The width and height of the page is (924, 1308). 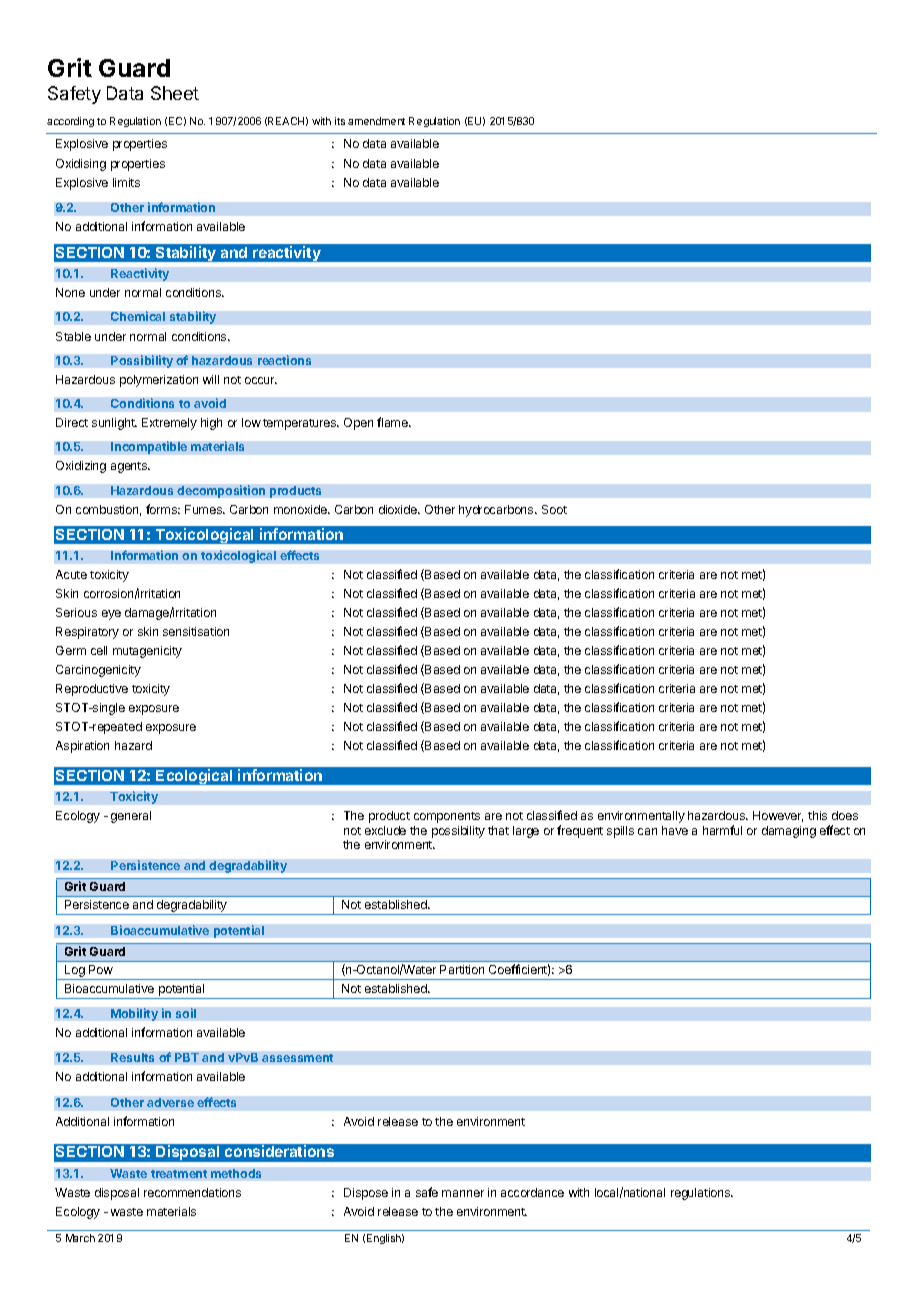 What do you see at coordinates (462, 969) in the page?
I see `Partition` at bounding box center [462, 969].
